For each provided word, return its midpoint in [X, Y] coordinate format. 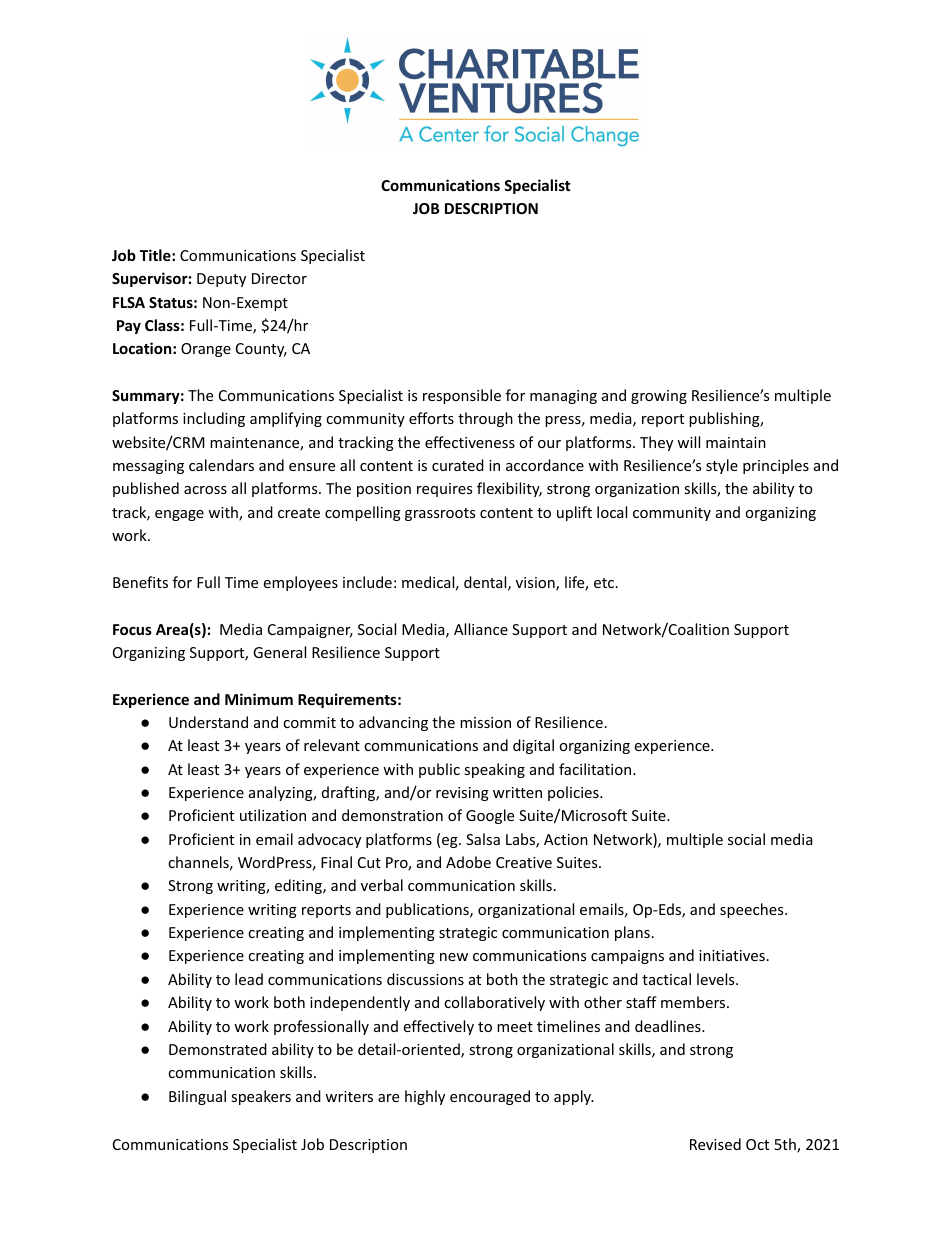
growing [659, 397]
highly [425, 1097]
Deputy [221, 280]
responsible [462, 396]
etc [604, 583]
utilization [273, 815]
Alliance [481, 629]
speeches [753, 910]
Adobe [468, 862]
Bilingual [197, 1097]
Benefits [140, 582]
